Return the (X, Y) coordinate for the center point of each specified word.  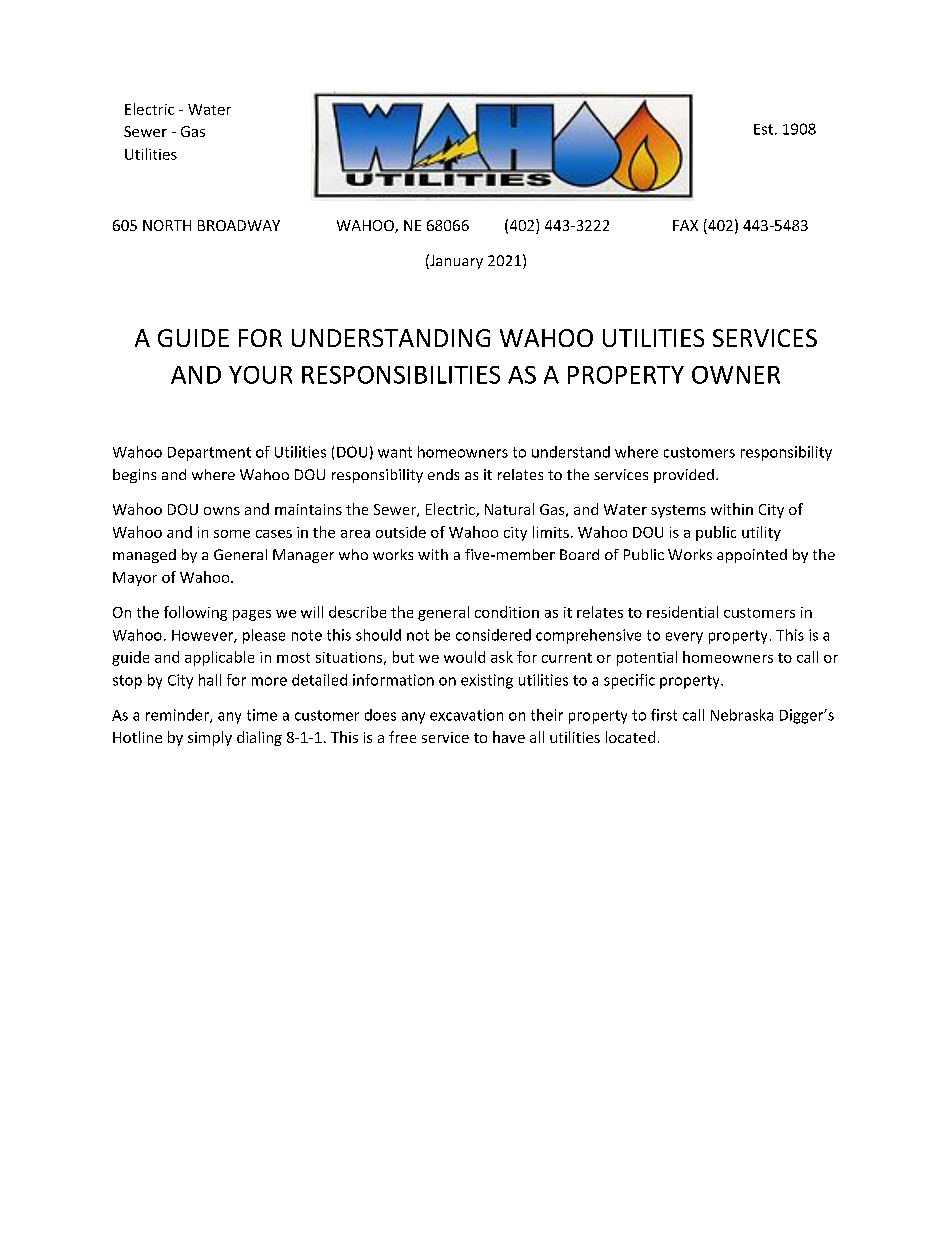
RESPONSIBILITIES (401, 375)
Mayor (135, 579)
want (395, 452)
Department (209, 454)
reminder (178, 716)
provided (684, 476)
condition (507, 612)
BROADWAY (239, 225)
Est (763, 129)
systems (678, 511)
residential (682, 612)
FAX (685, 225)
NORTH (167, 225)
